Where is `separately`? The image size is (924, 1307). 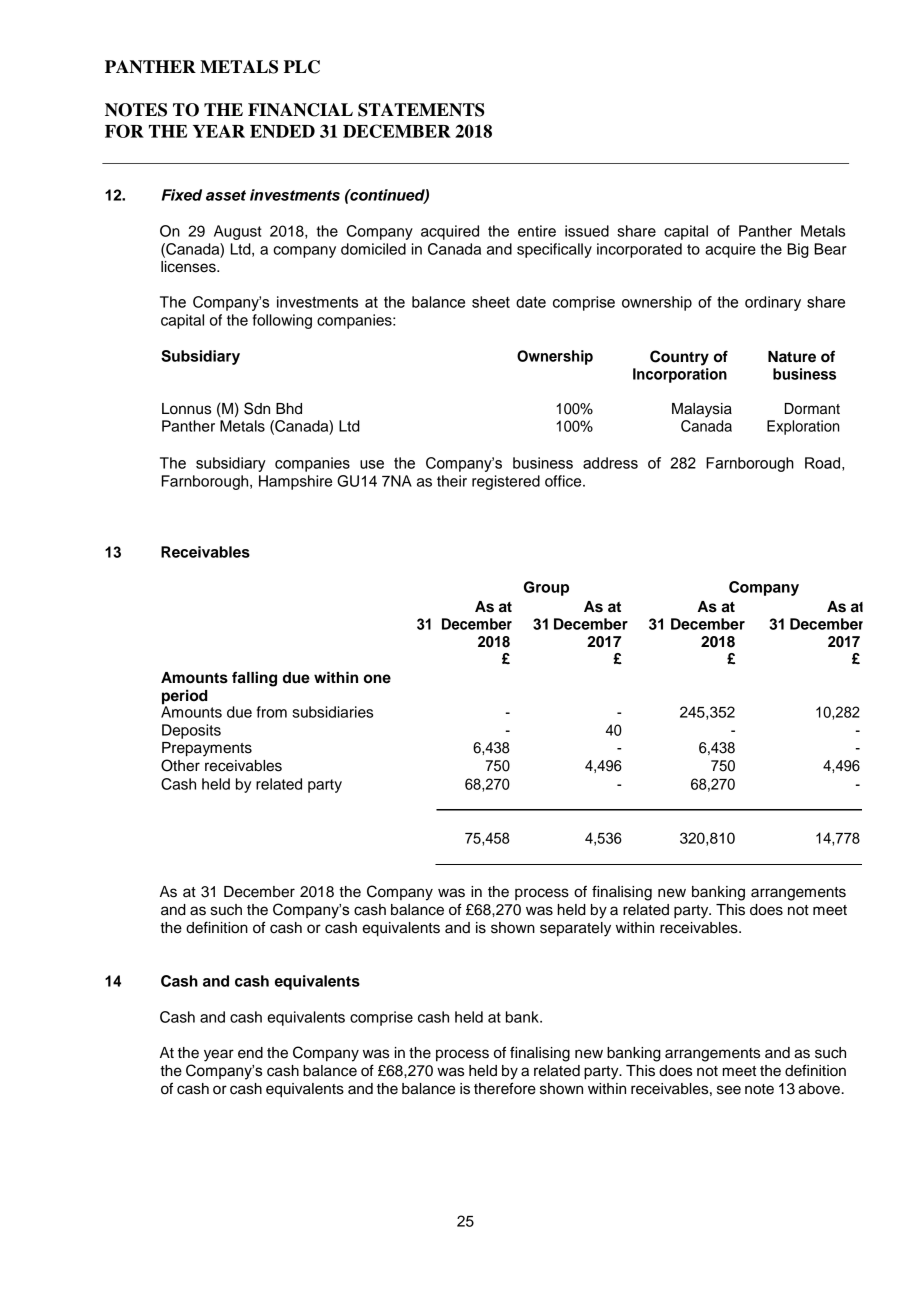
separately is located at coordinates (575, 929).
